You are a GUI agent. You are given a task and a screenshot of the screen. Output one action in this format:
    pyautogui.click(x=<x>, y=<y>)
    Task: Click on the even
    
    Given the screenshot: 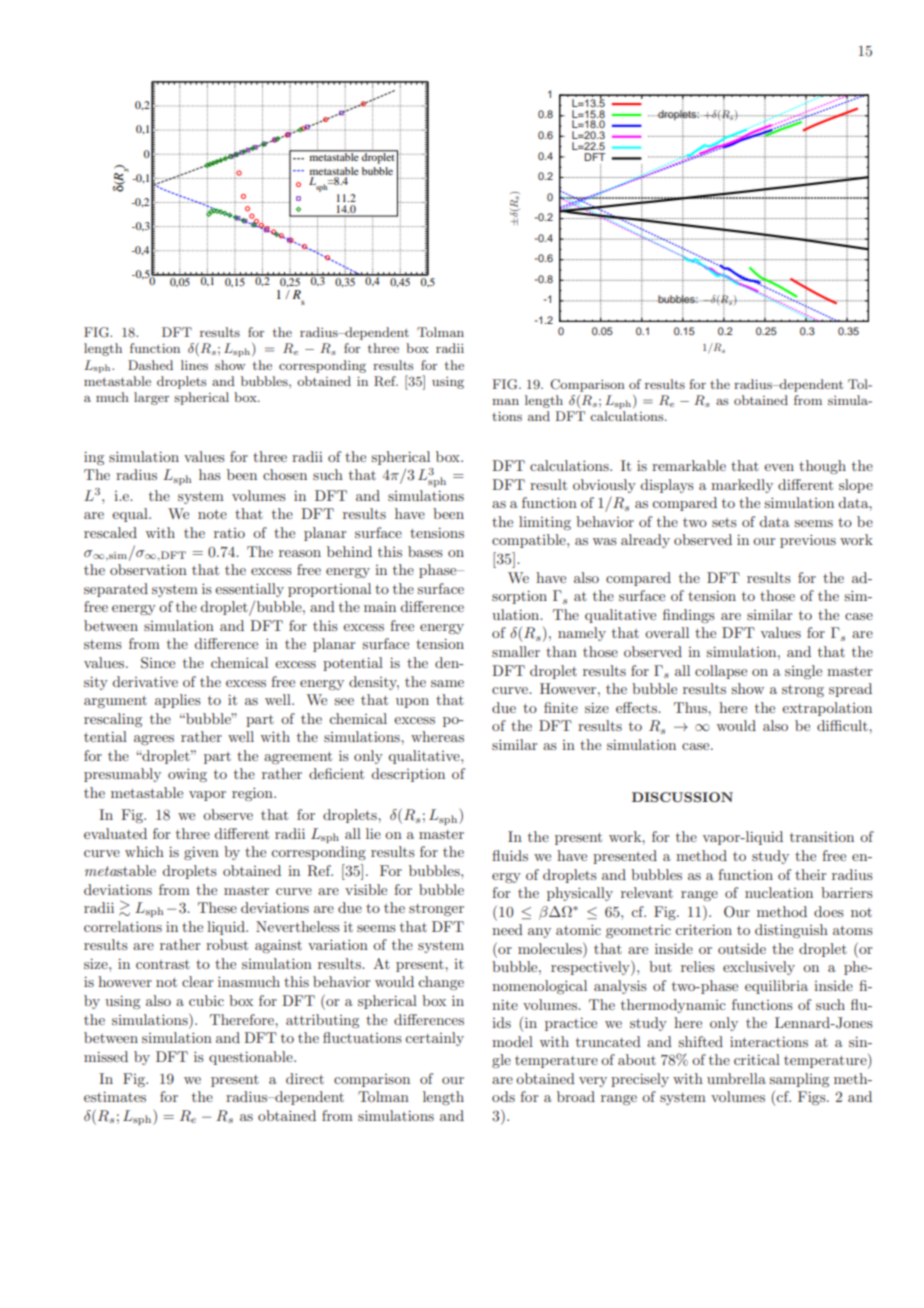 What is the action you would take?
    pyautogui.click(x=779, y=467)
